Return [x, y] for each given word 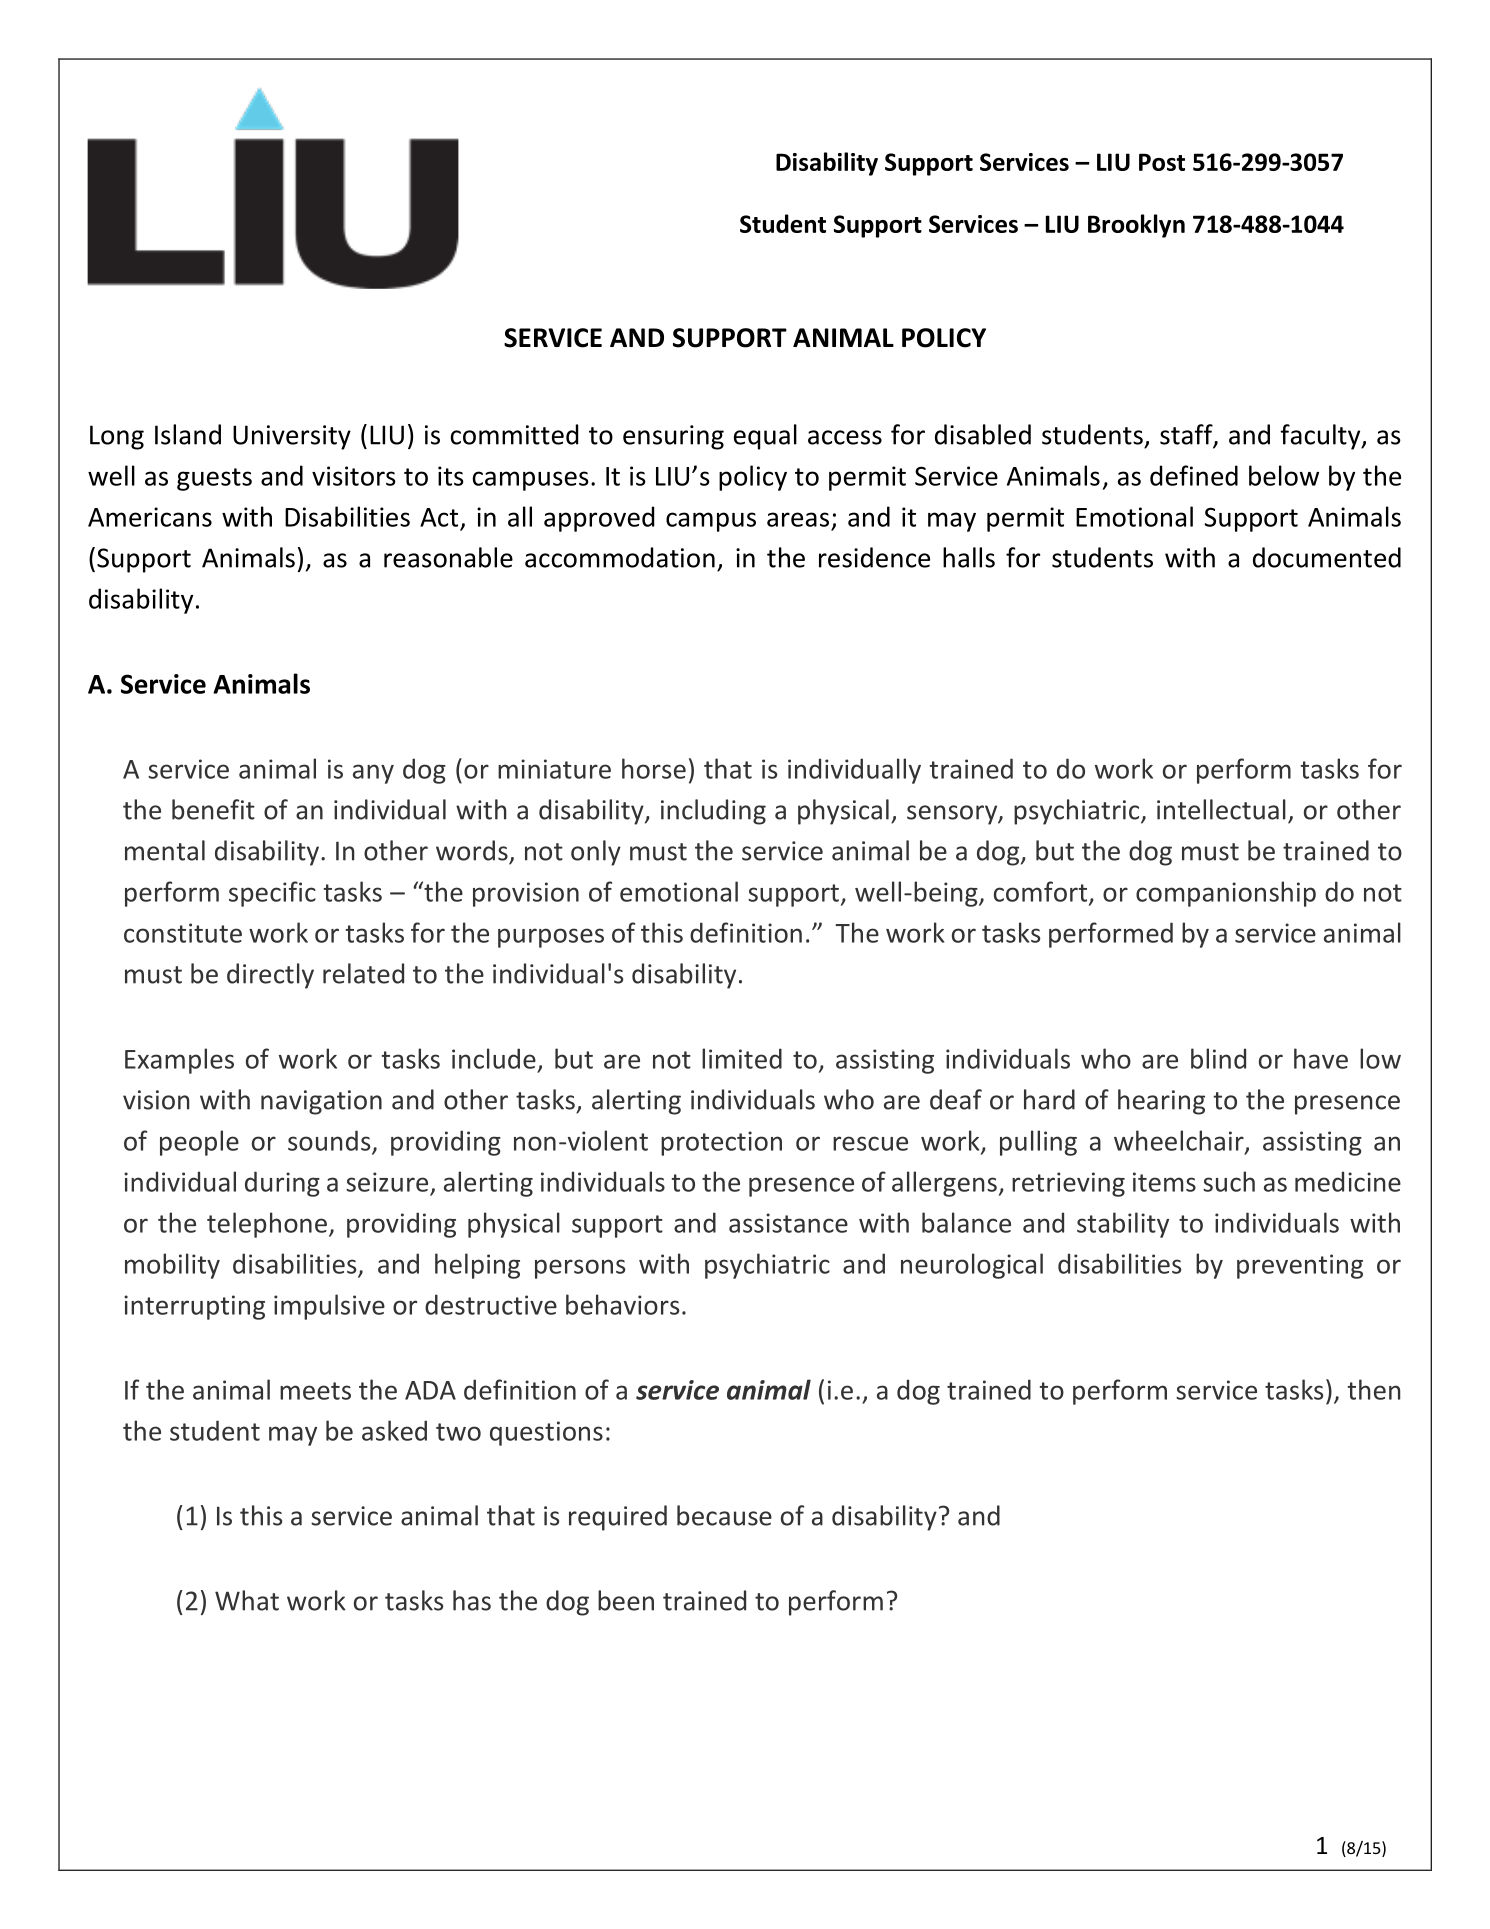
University [292, 437]
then [1374, 1389]
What [247, 1600]
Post [1162, 162]
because [724, 1515]
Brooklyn [1136, 226]
